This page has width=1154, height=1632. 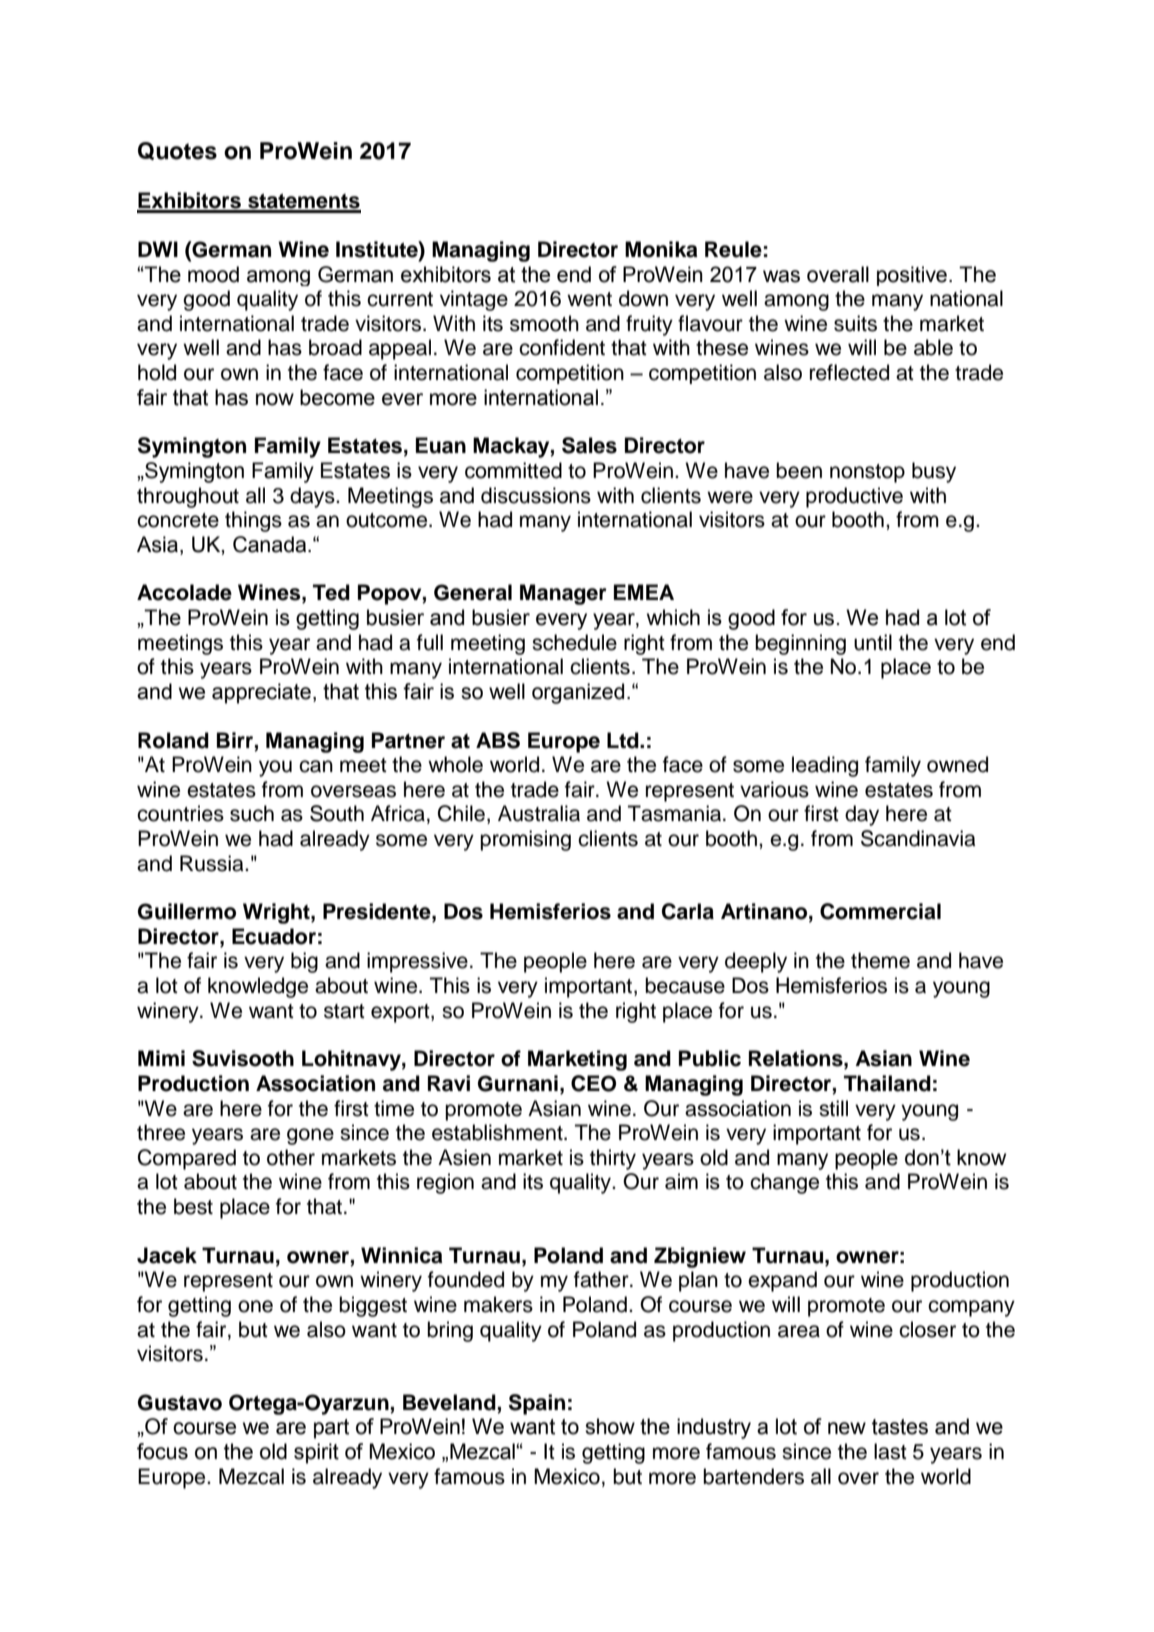 I want to click on Manager, so click(x=563, y=594).
